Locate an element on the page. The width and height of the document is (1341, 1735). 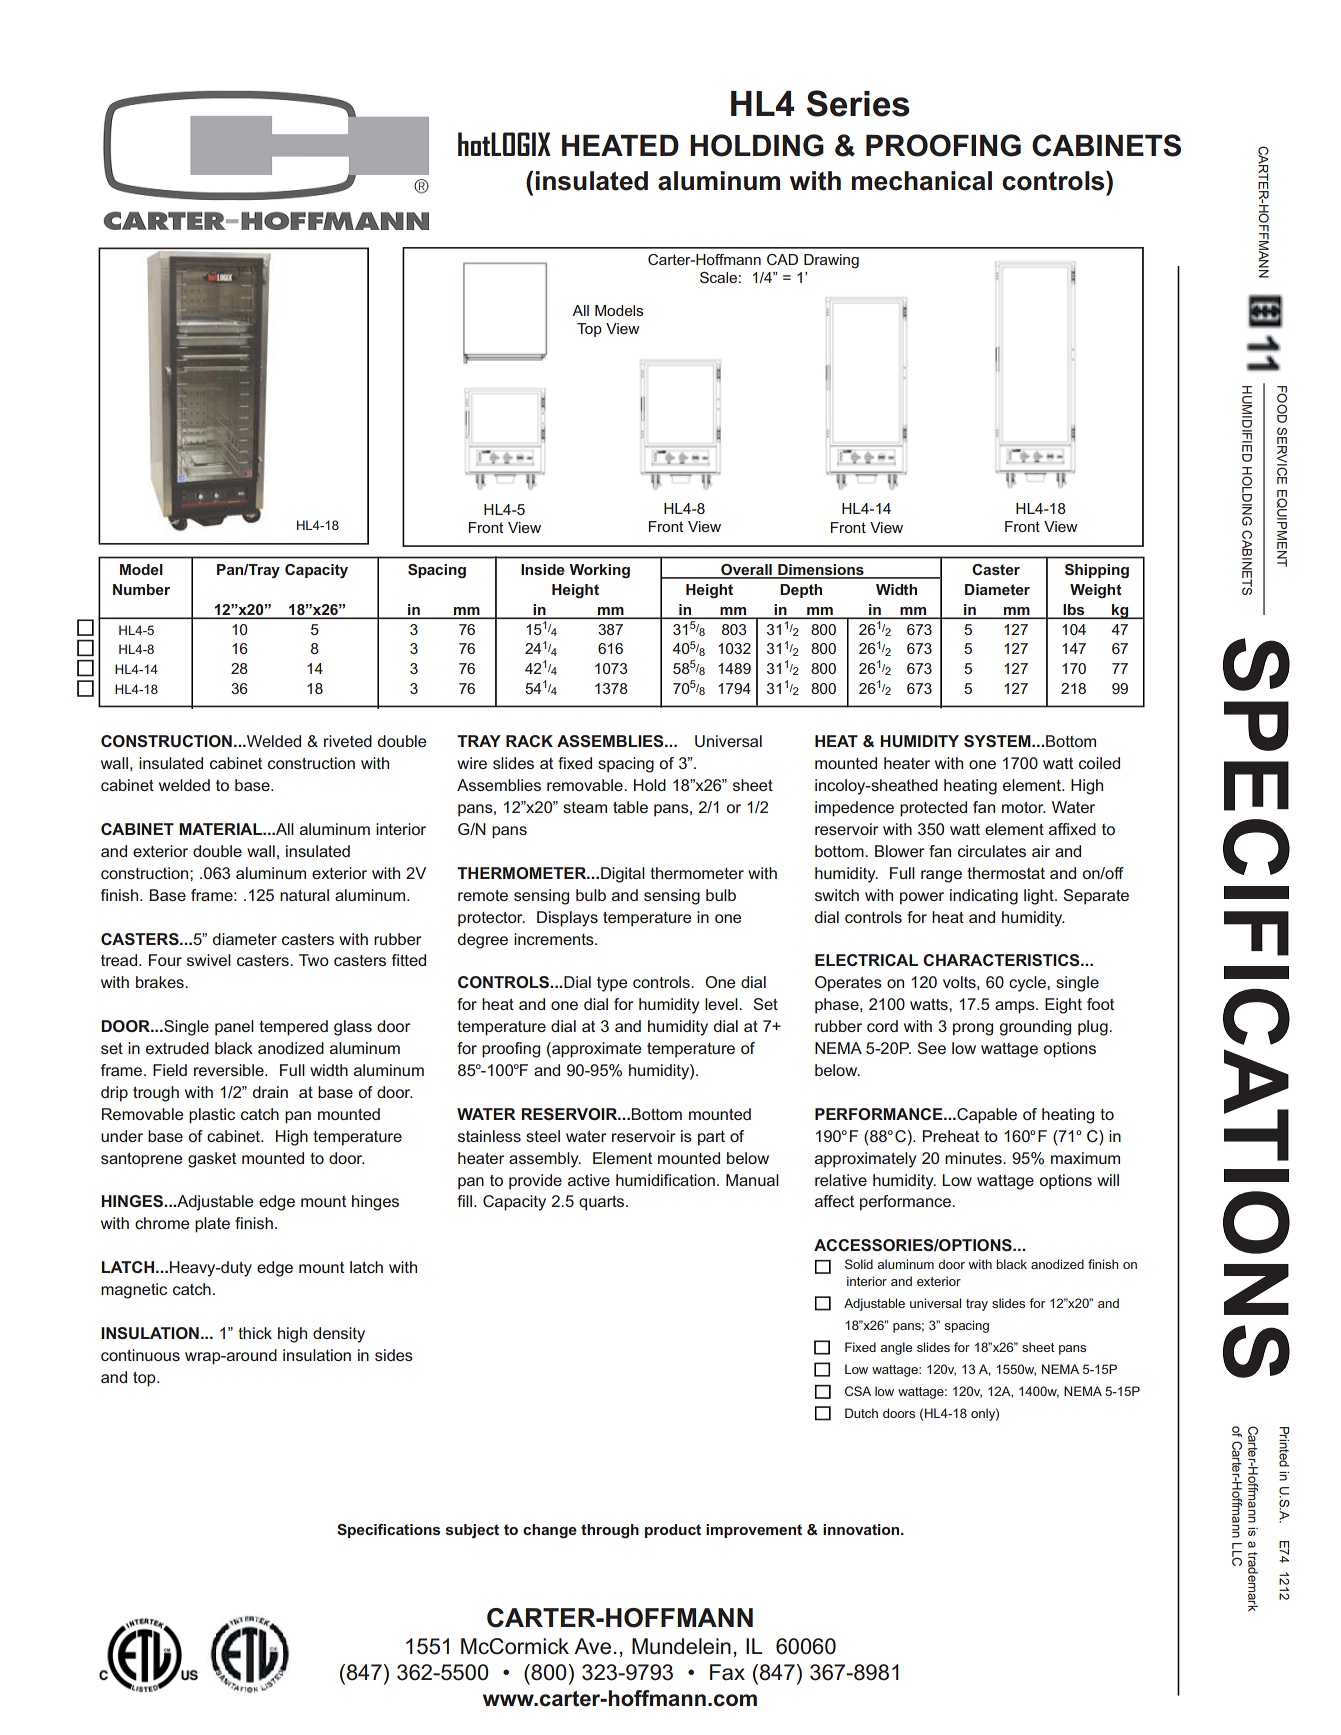
subject is located at coordinates (472, 1531).
